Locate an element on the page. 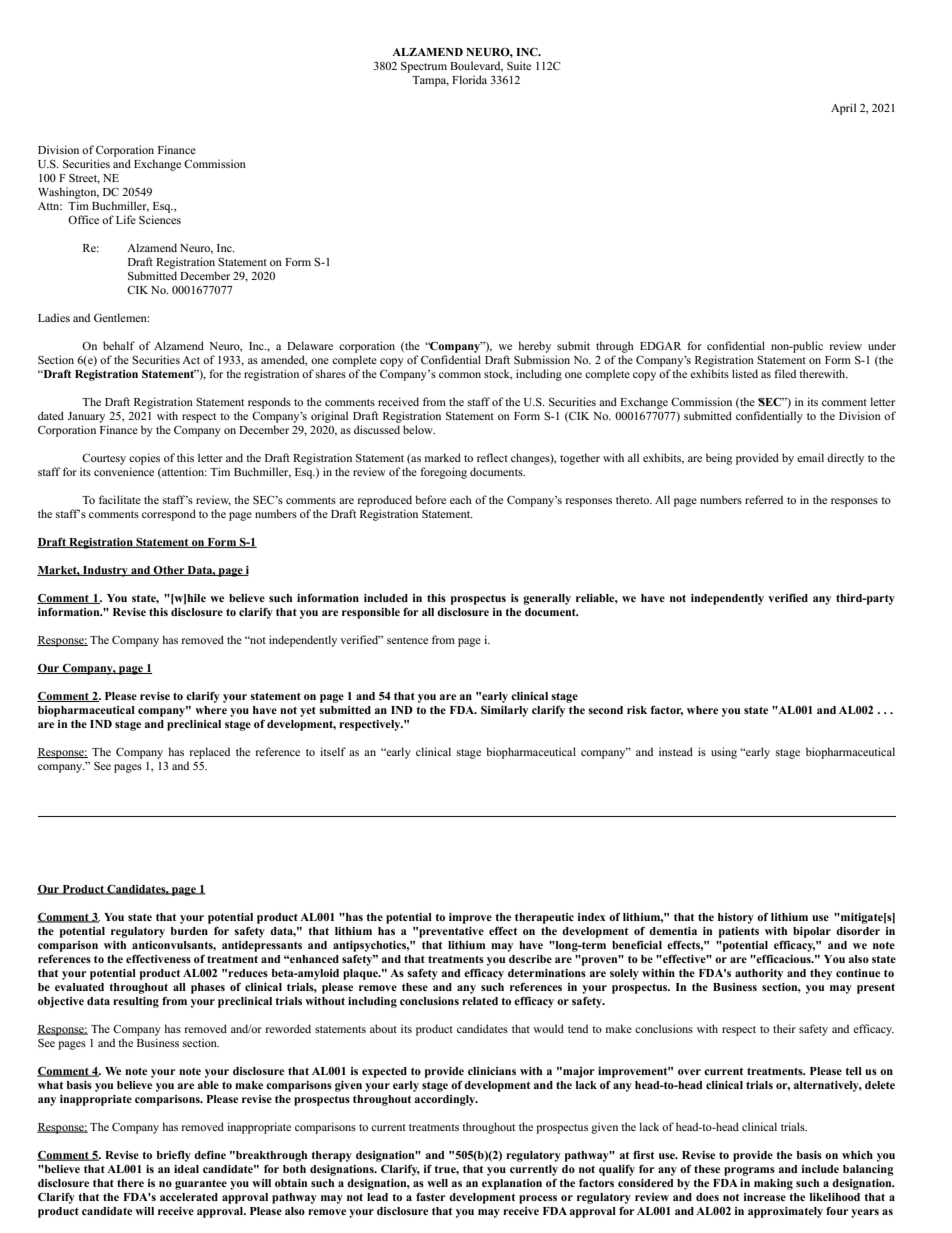 This image has height=1233, width=952. email is located at coordinates (810, 457).
